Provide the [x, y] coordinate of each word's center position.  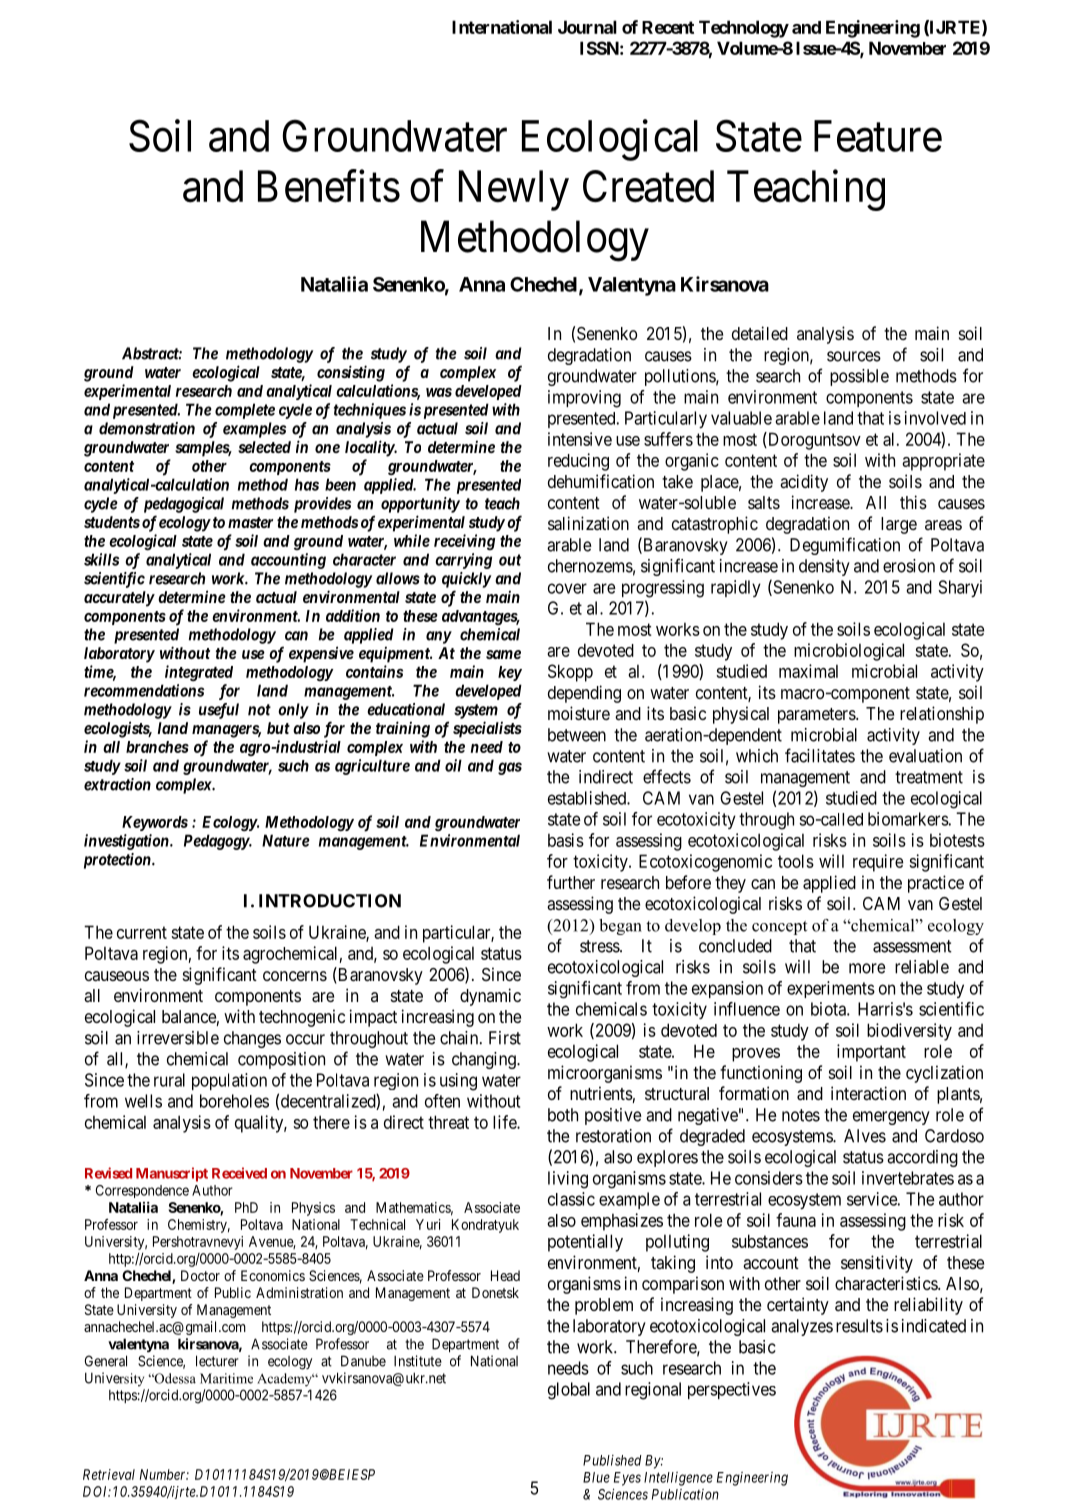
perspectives [732, 1390]
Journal [587, 27]
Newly [514, 190]
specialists [487, 729]
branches [157, 747]
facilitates [820, 755]
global [569, 1391]
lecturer [217, 1361]
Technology [744, 29]
